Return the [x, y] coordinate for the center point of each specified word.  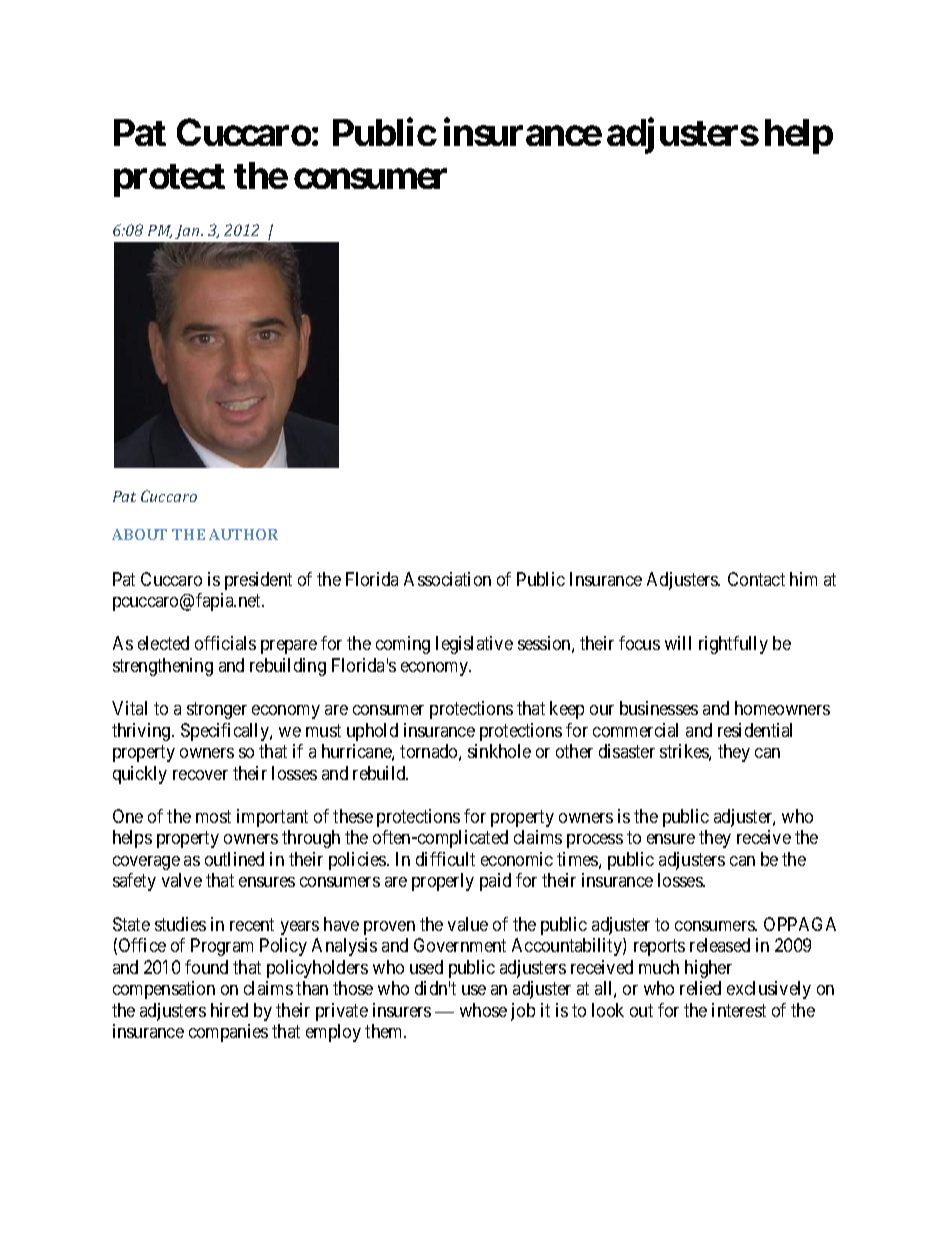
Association [447, 579]
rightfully [733, 645]
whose [483, 1010]
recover [200, 775]
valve [182, 880]
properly [443, 882]
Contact [756, 579]
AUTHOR [243, 534]
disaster [627, 751]
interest [739, 1010]
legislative [474, 645]
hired [229, 1010]
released [720, 945]
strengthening [163, 667]
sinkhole [499, 751]
